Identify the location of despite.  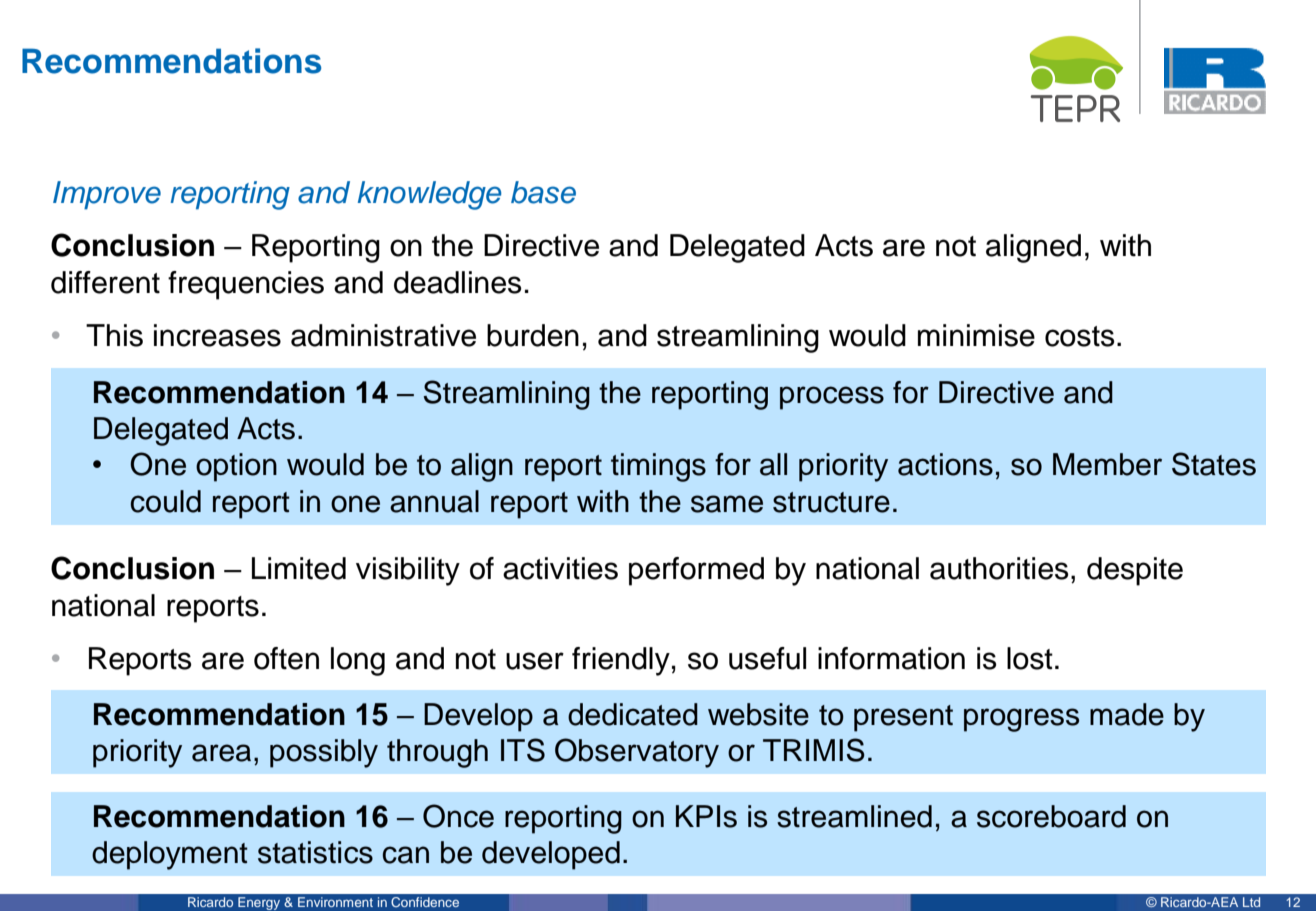
(1135, 571).
